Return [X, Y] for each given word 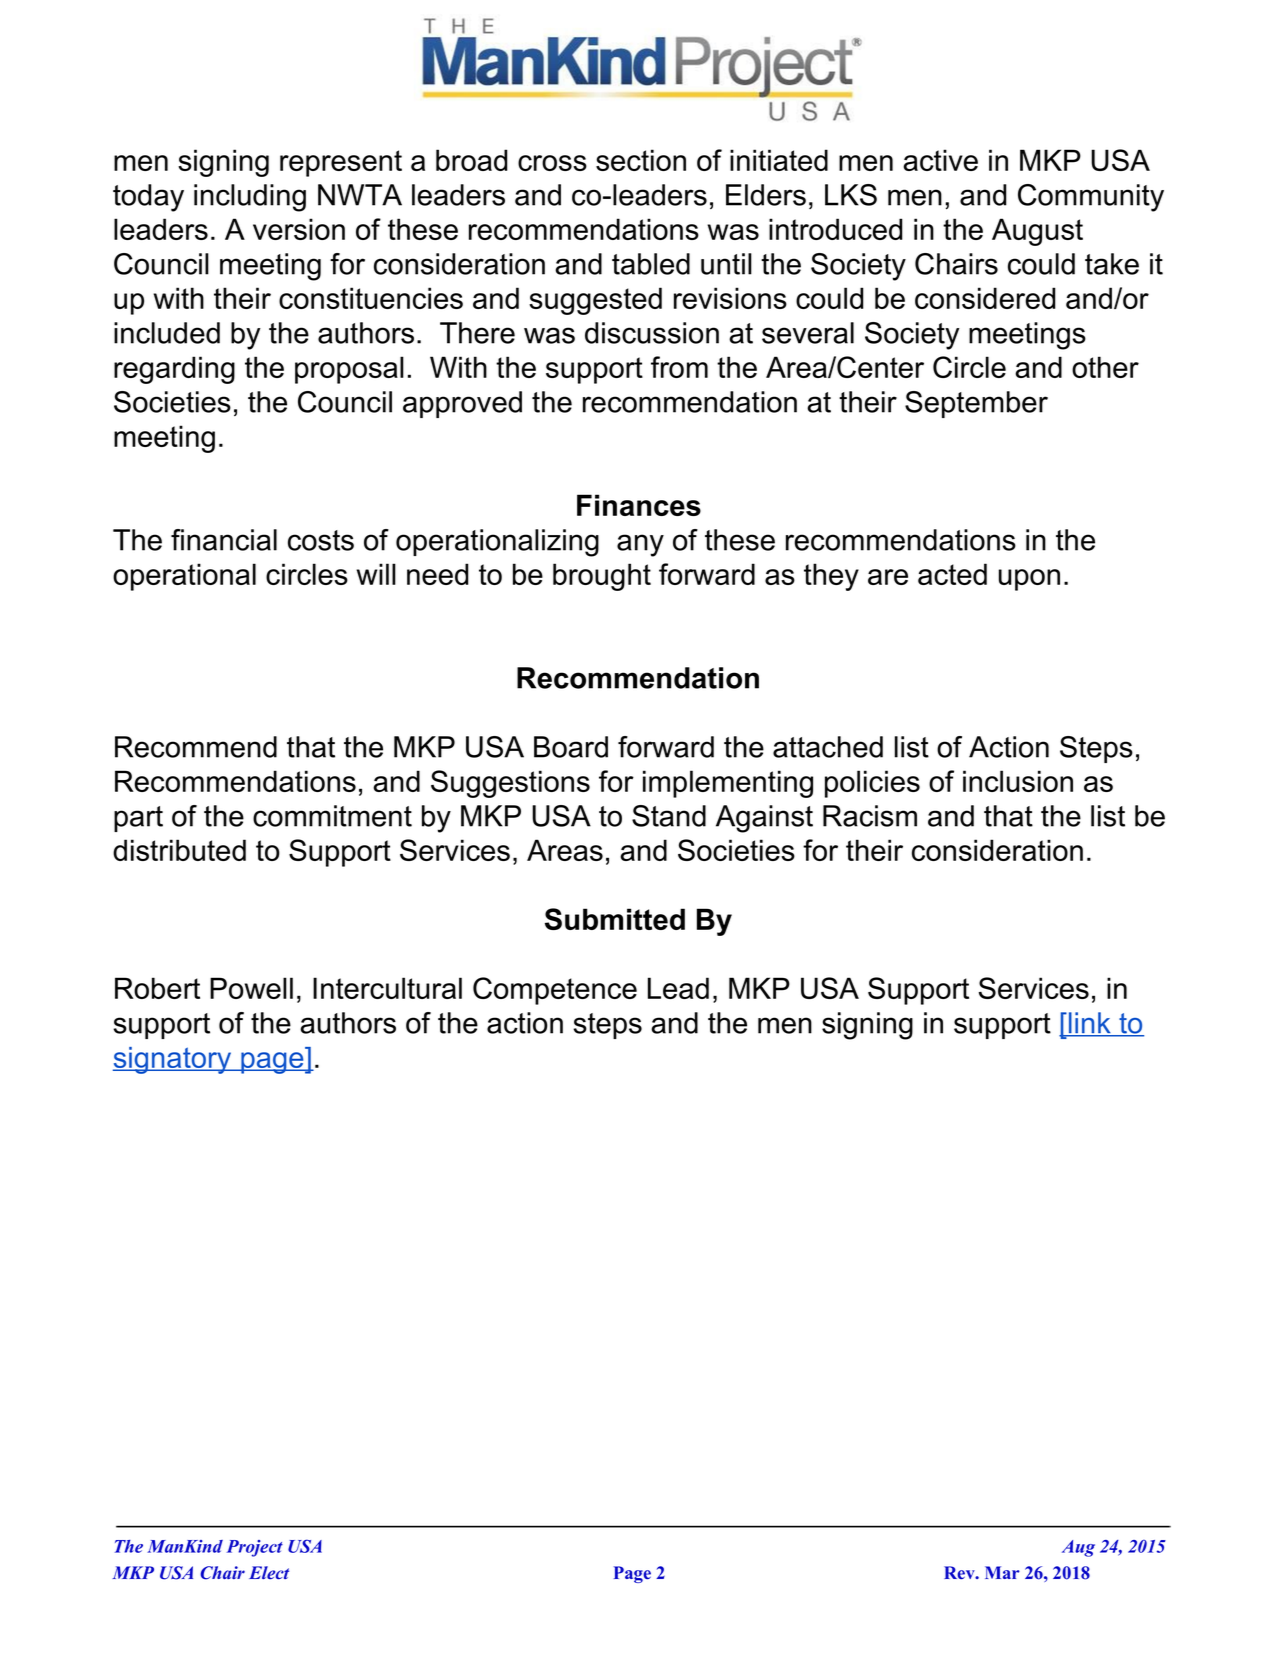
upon [1029, 580]
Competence [555, 991]
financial [224, 540]
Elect [269, 1572]
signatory [173, 1060]
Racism [870, 816]
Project [255, 1548]
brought [602, 577]
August [1037, 232]
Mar [1002, 1572]
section [641, 160]
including [250, 198]
